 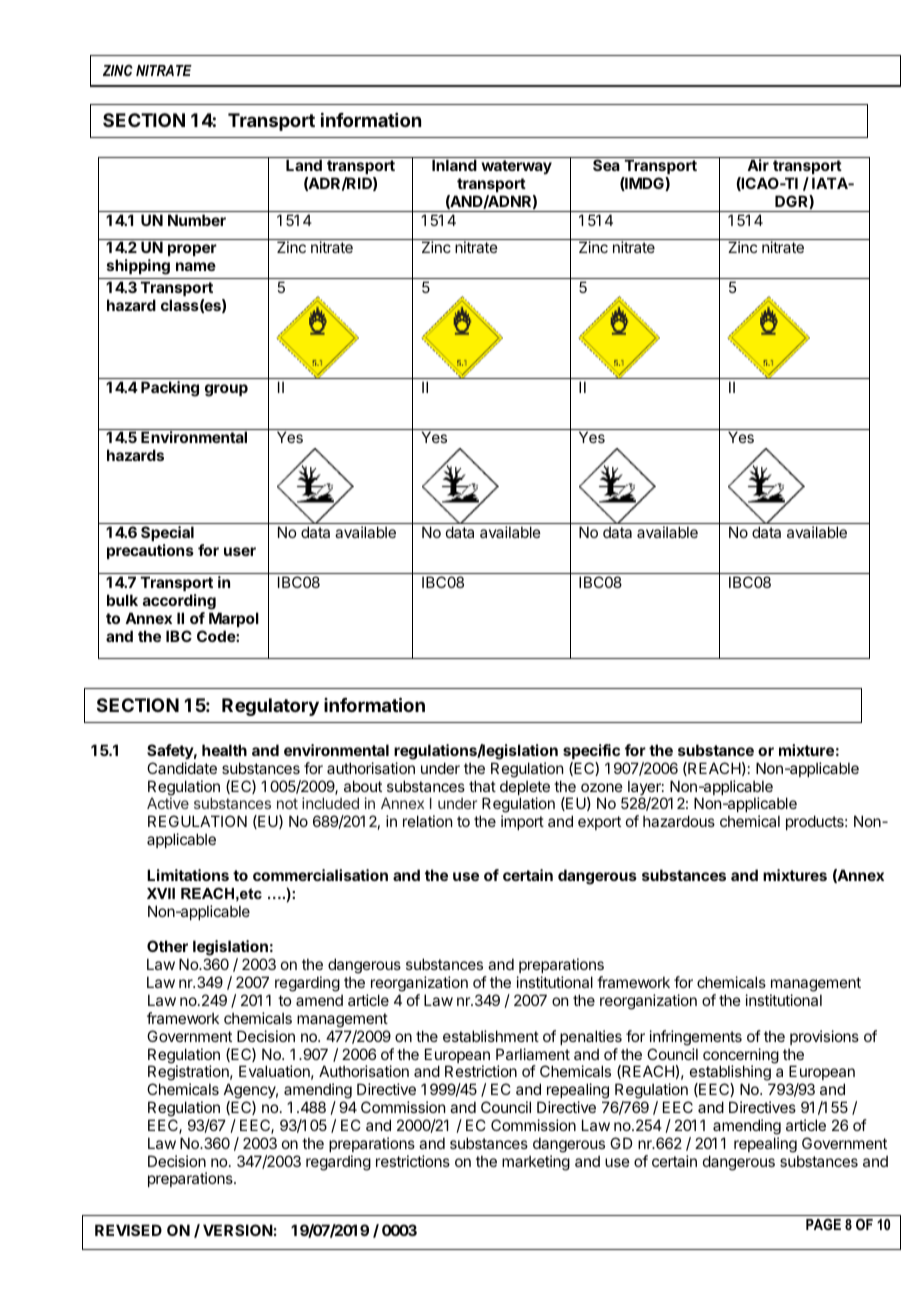 What do you see at coordinates (823, 1224) in the image?
I see `PAGE` at bounding box center [823, 1224].
